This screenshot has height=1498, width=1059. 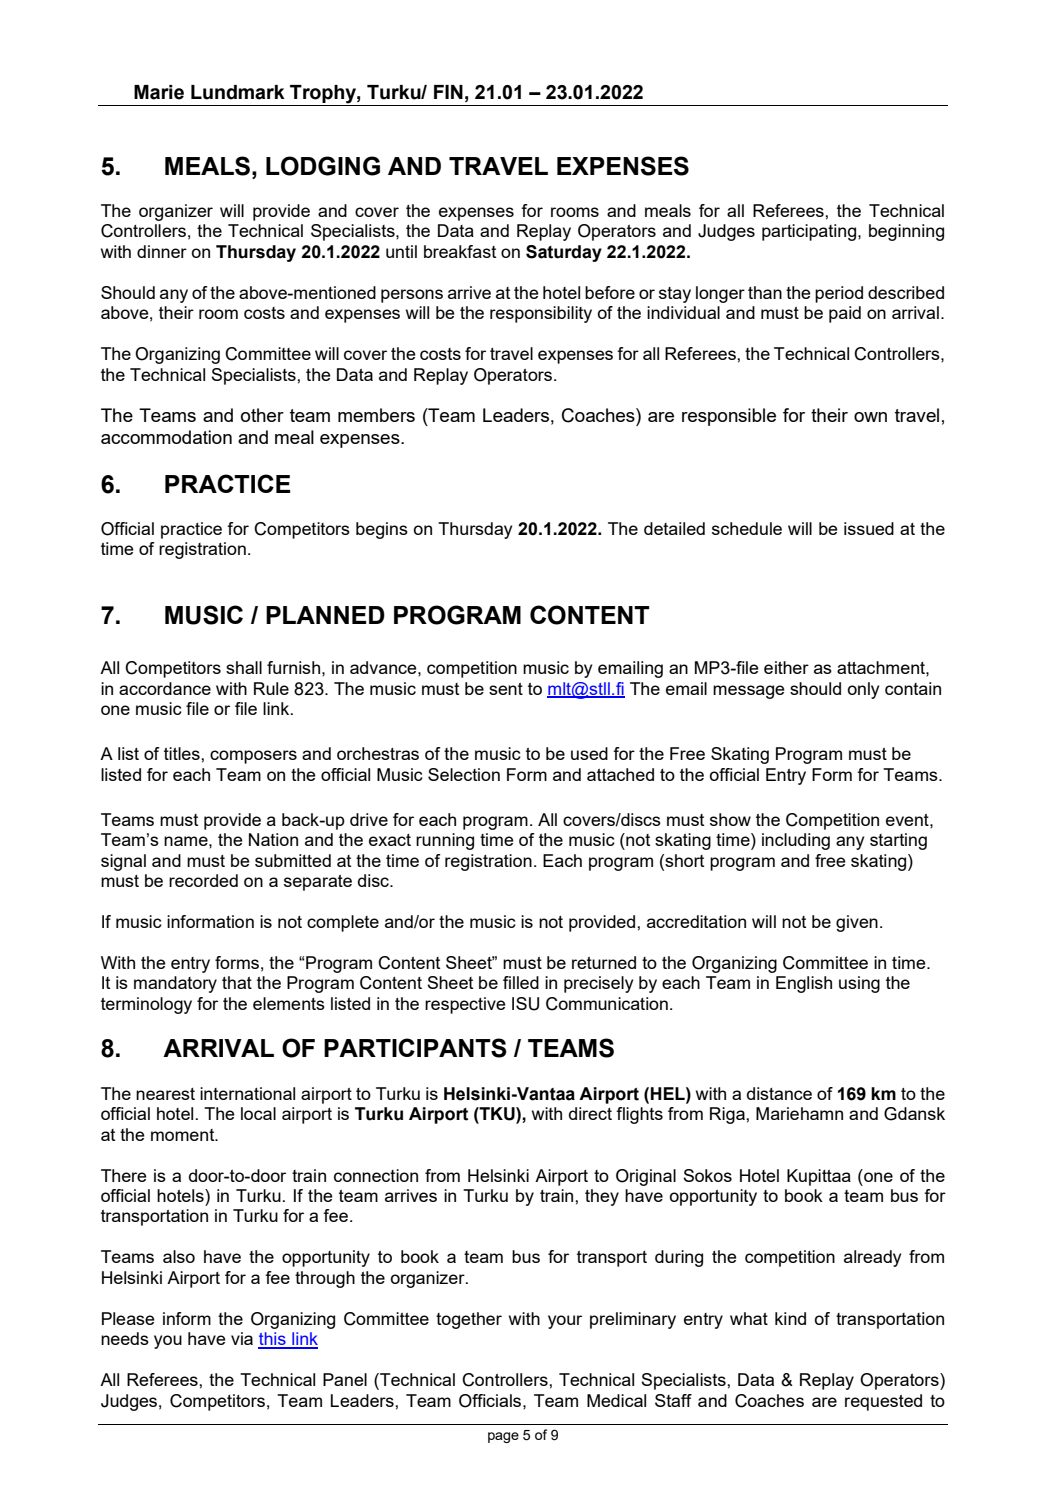 I want to click on via, so click(x=242, y=1338).
